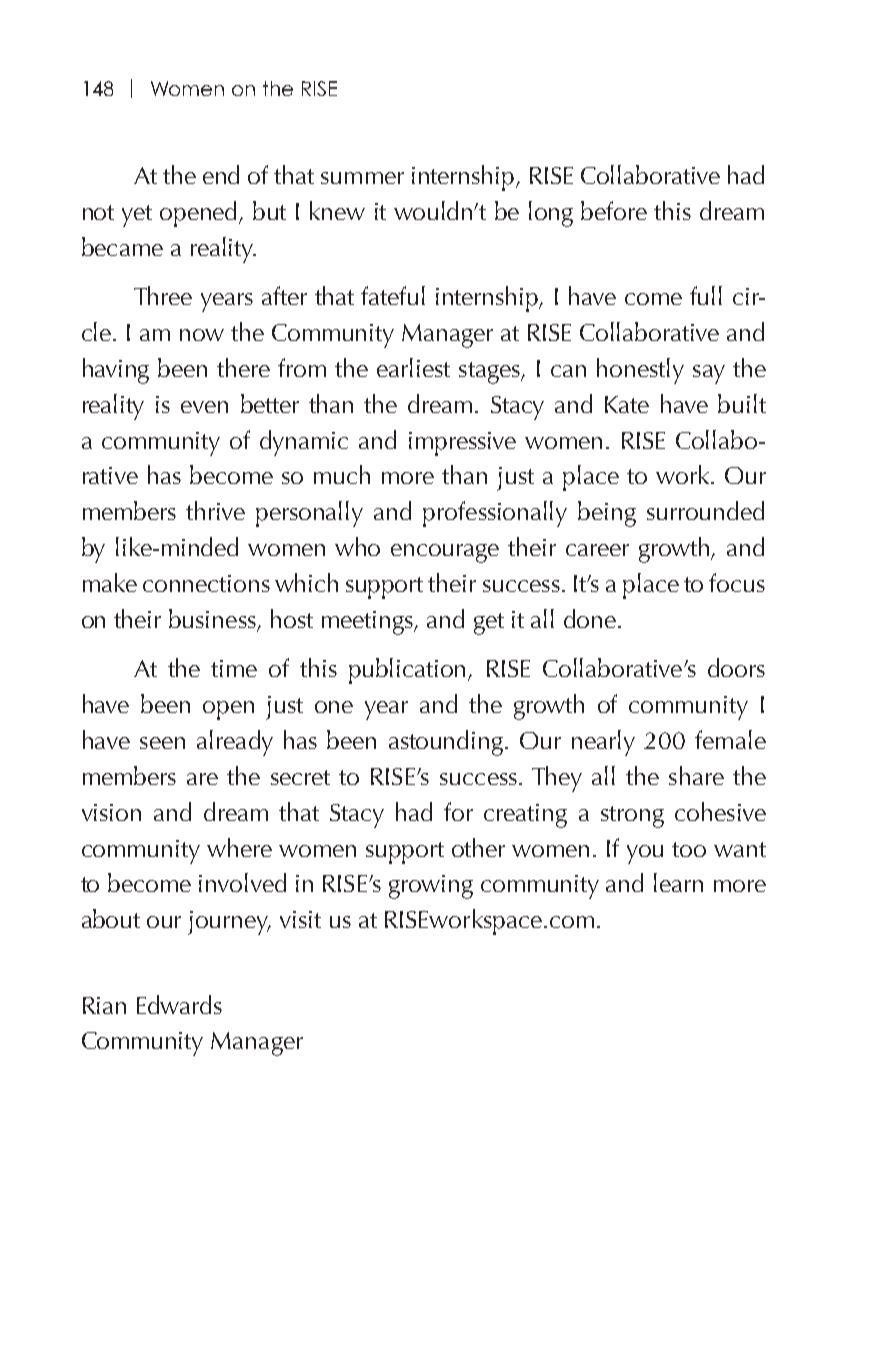  I want to click on yet, so click(137, 216).
